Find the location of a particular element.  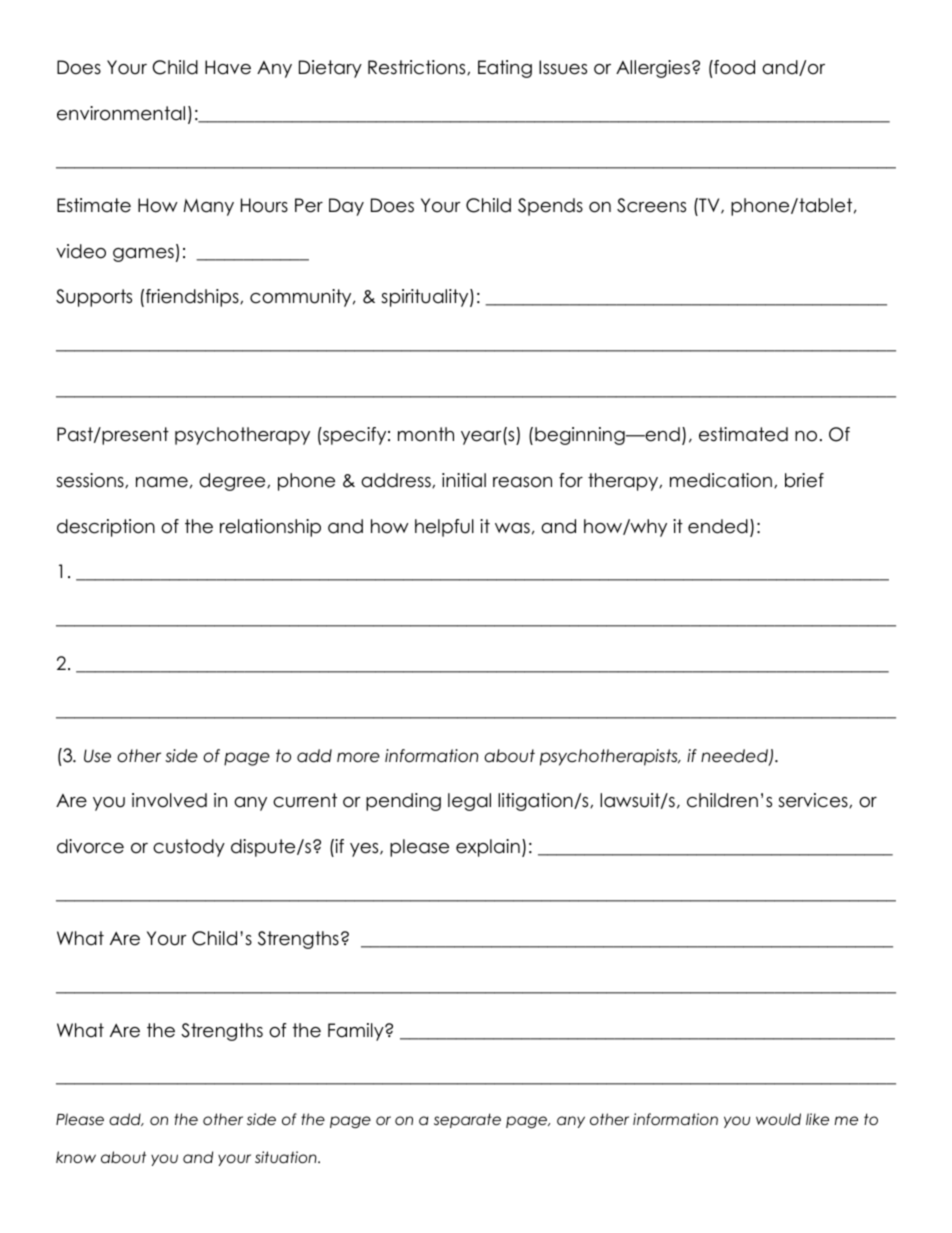

know is located at coordinates (76, 1157).
